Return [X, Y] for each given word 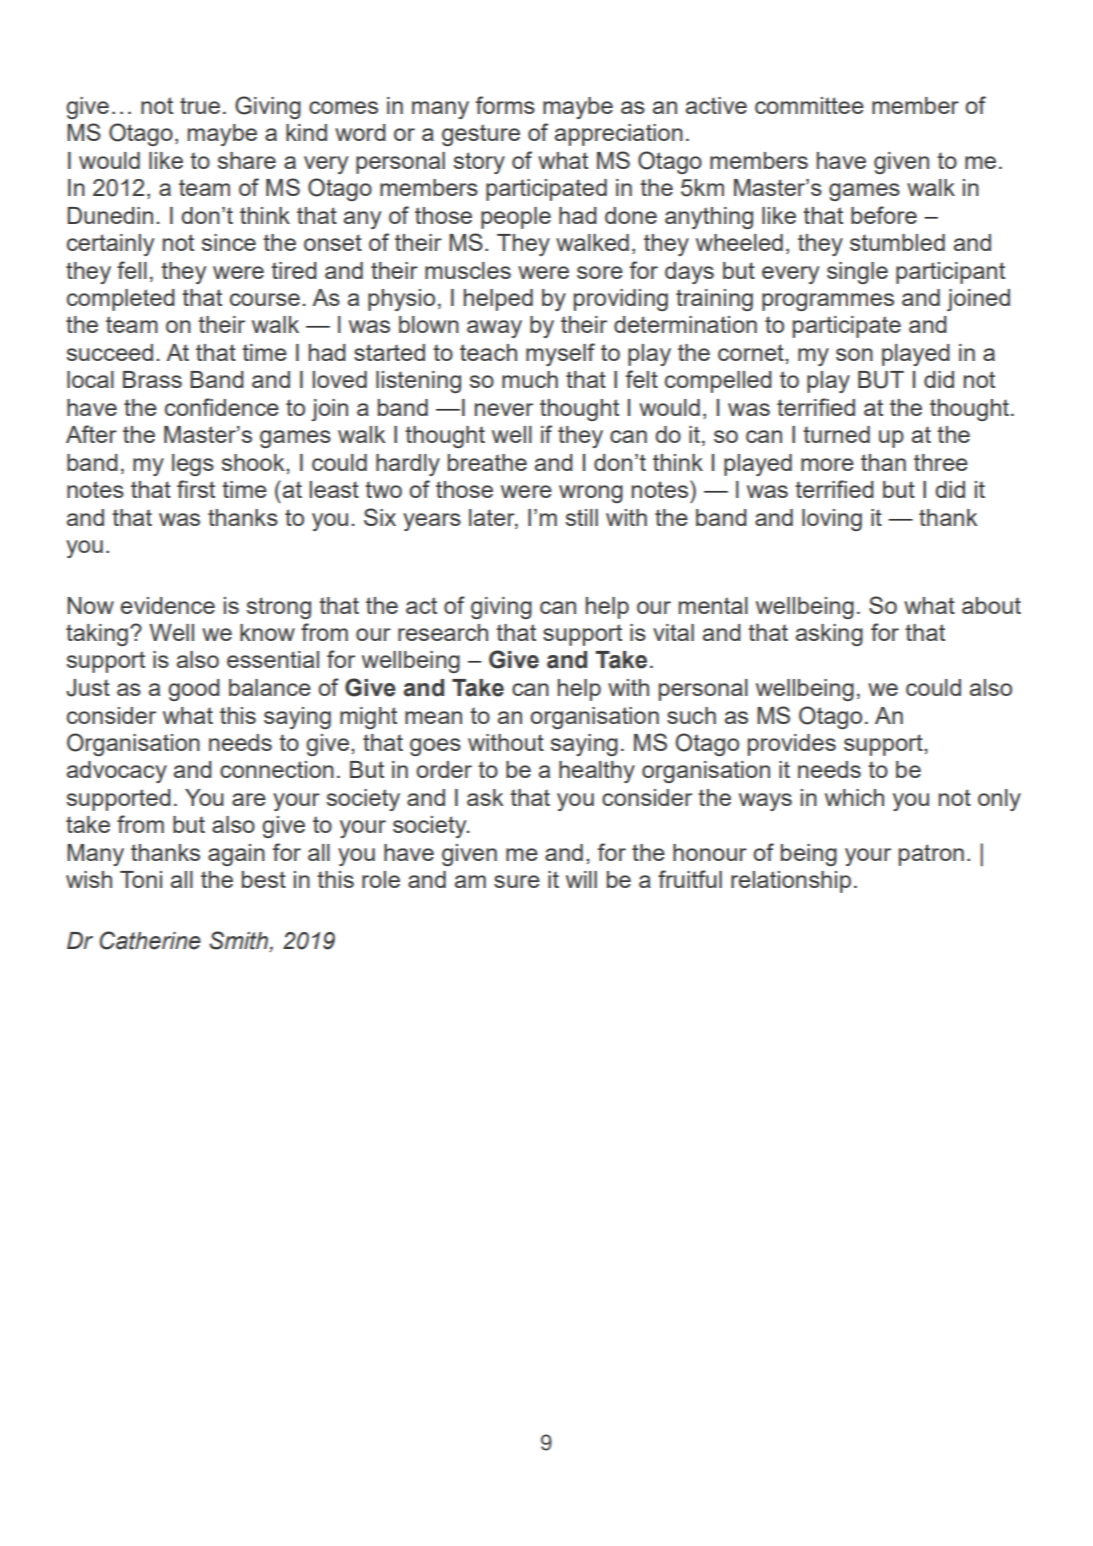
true [200, 105]
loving [832, 520]
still [582, 517]
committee [809, 105]
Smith [240, 941]
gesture [481, 135]
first [196, 489]
